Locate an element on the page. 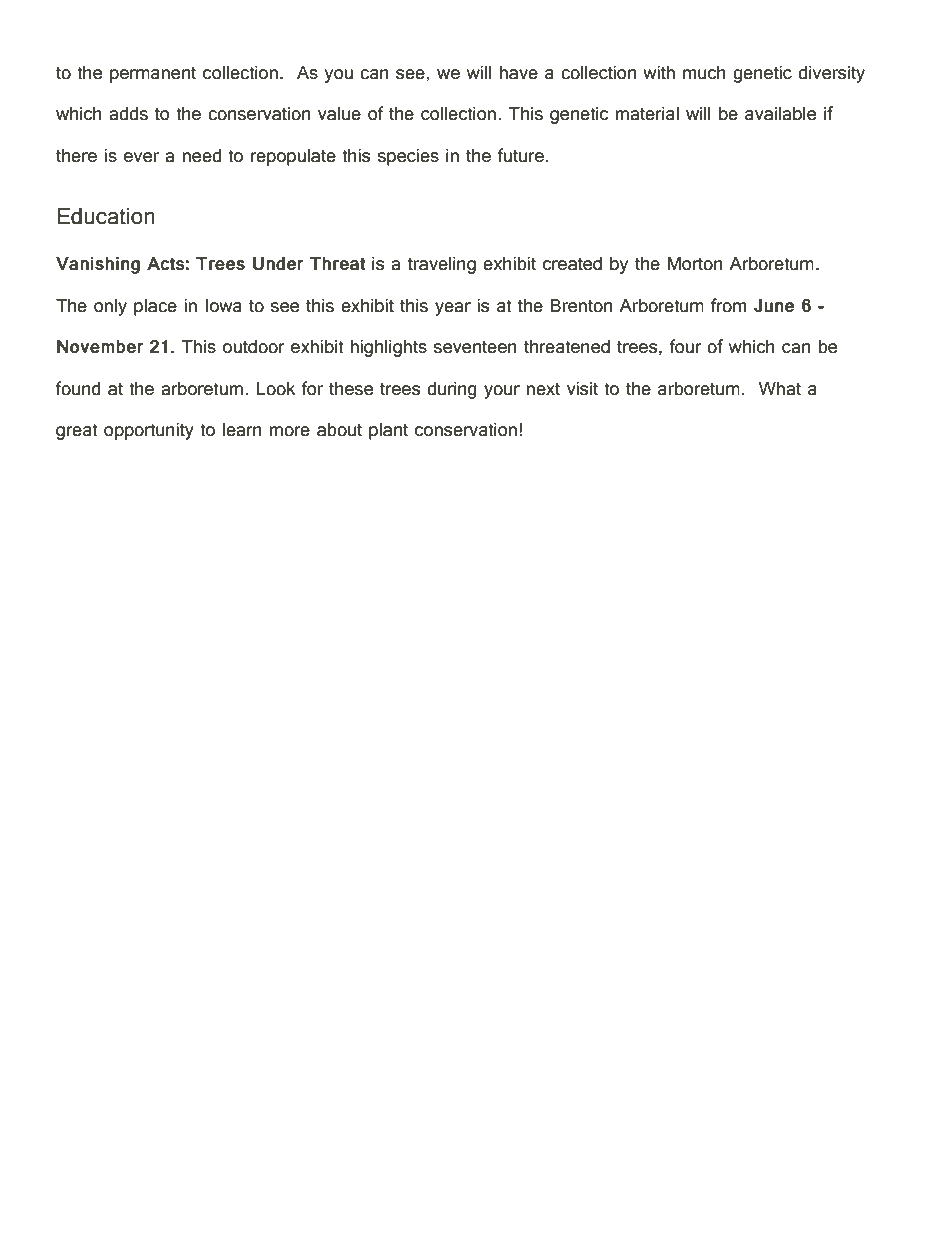 Image resolution: width=952 pixels, height=1233 pixels. permanent is located at coordinates (153, 75).
